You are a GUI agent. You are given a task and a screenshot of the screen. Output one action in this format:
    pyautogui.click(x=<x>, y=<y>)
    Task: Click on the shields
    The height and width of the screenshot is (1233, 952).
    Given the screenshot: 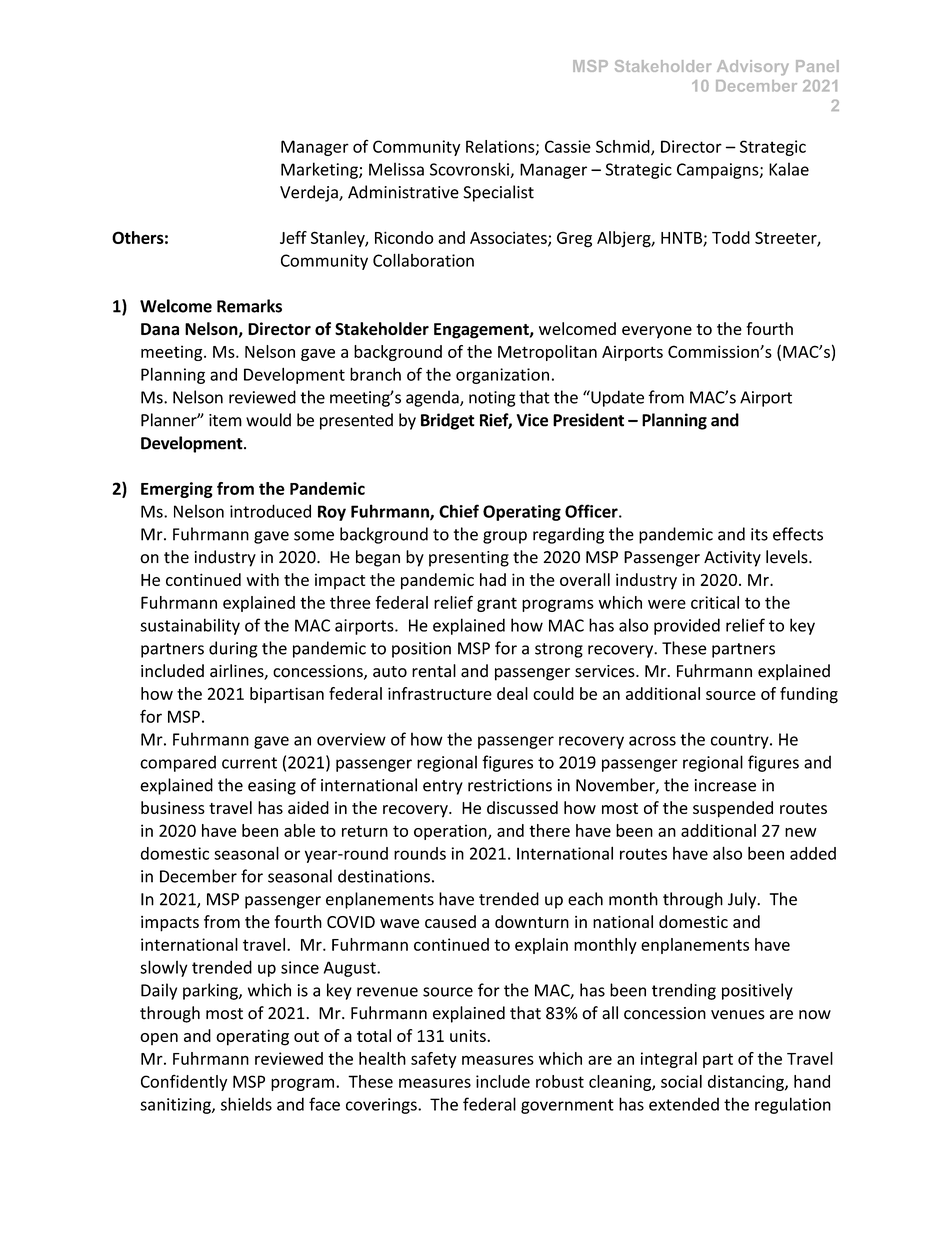 What is the action you would take?
    pyautogui.click(x=246, y=1104)
